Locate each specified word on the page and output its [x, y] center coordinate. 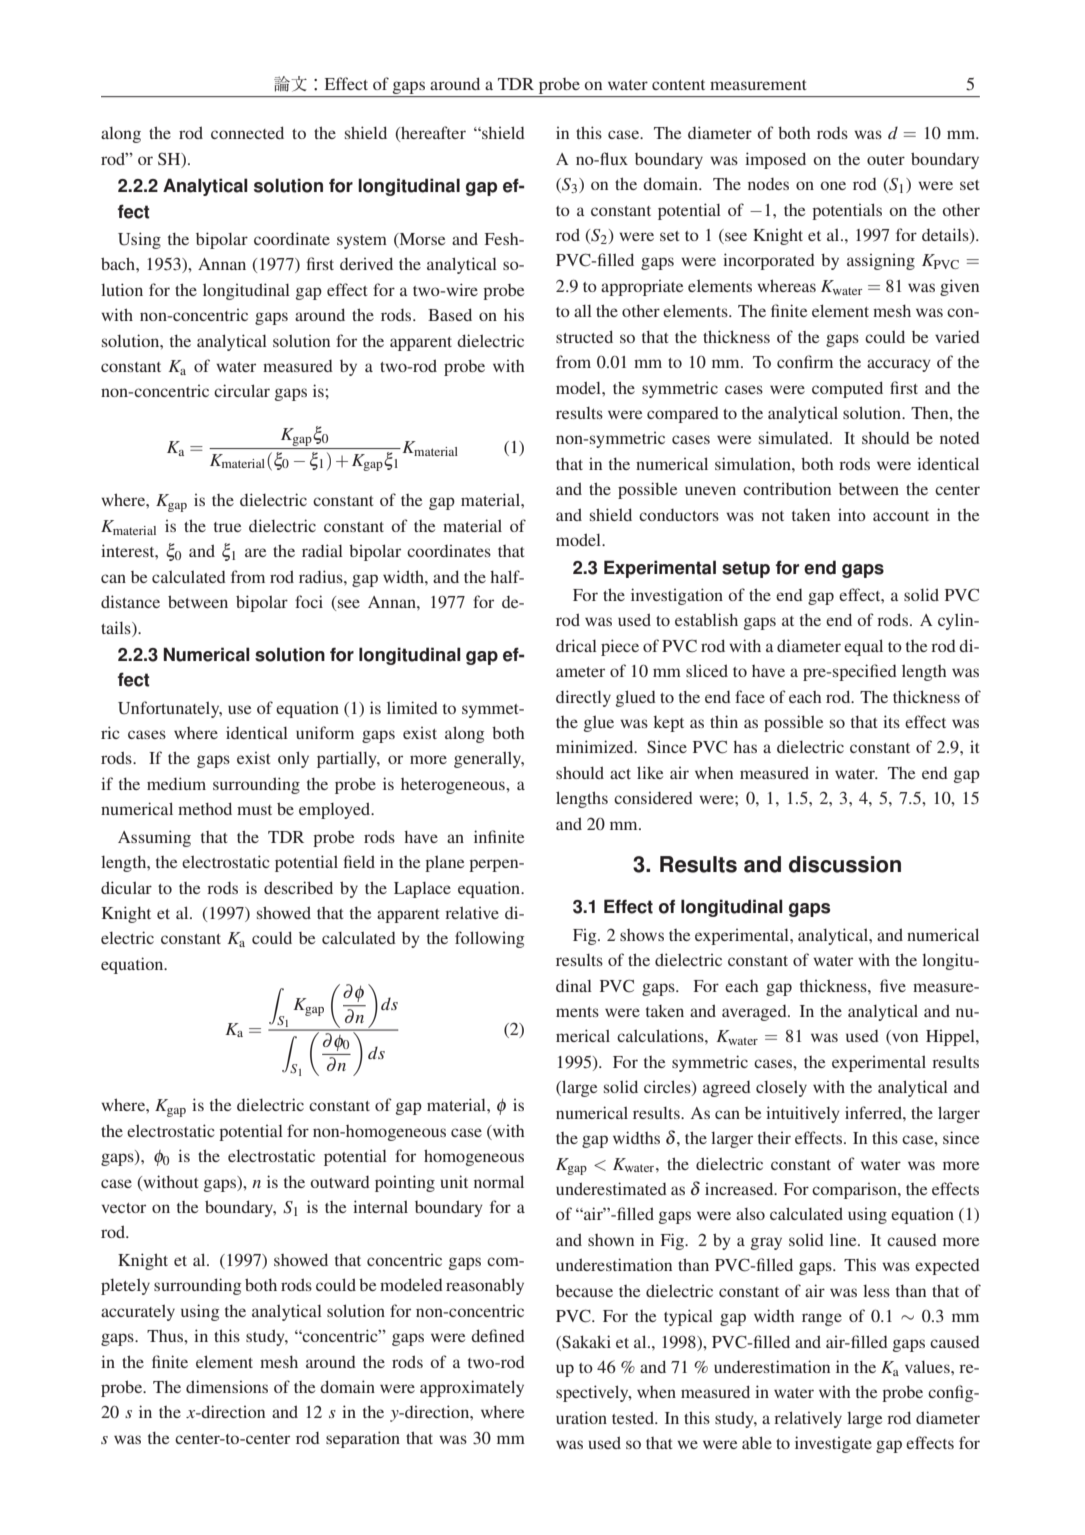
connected [247, 132]
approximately [472, 1388]
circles [668, 1088]
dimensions [227, 1386]
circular [242, 390]
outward [340, 1182]
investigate [833, 1444]
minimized [596, 746]
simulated [795, 437]
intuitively [803, 1114]
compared [683, 415]
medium [176, 783]
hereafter [432, 134]
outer [886, 160]
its [891, 721]
